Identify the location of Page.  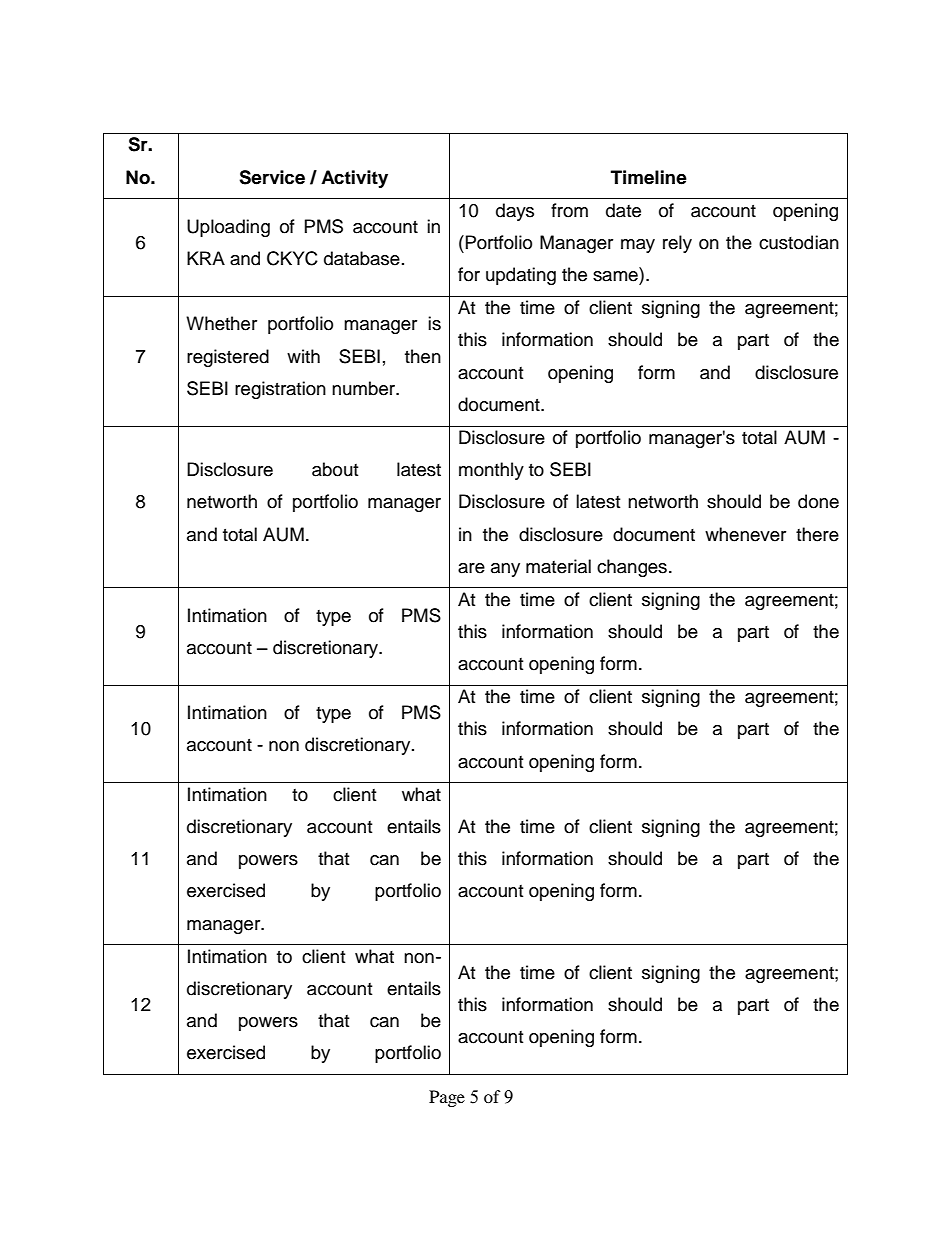
(447, 1098).
